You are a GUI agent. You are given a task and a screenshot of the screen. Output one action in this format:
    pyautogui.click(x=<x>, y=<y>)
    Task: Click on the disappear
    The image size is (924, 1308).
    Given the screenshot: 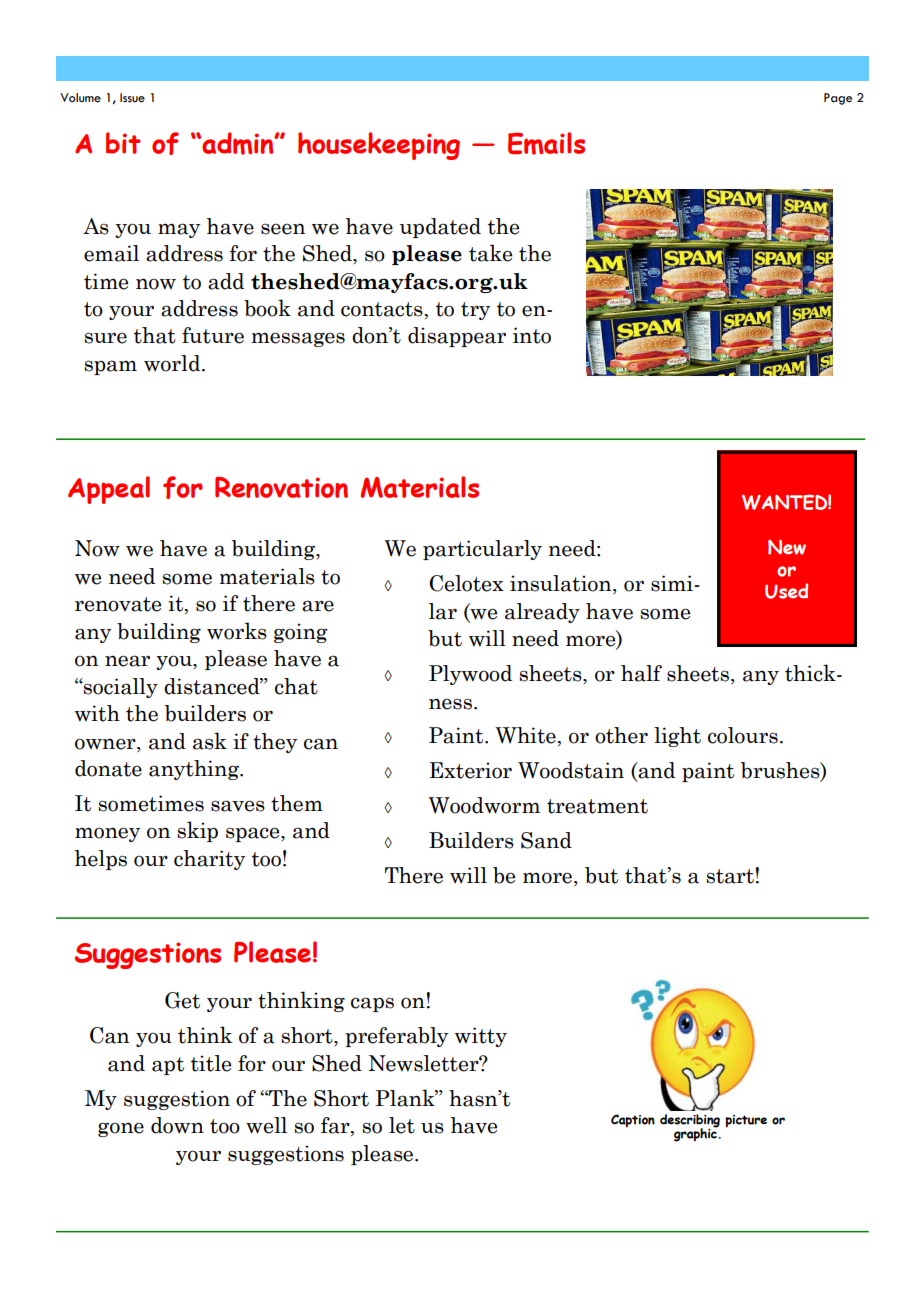 What is the action you would take?
    pyautogui.click(x=457, y=337)
